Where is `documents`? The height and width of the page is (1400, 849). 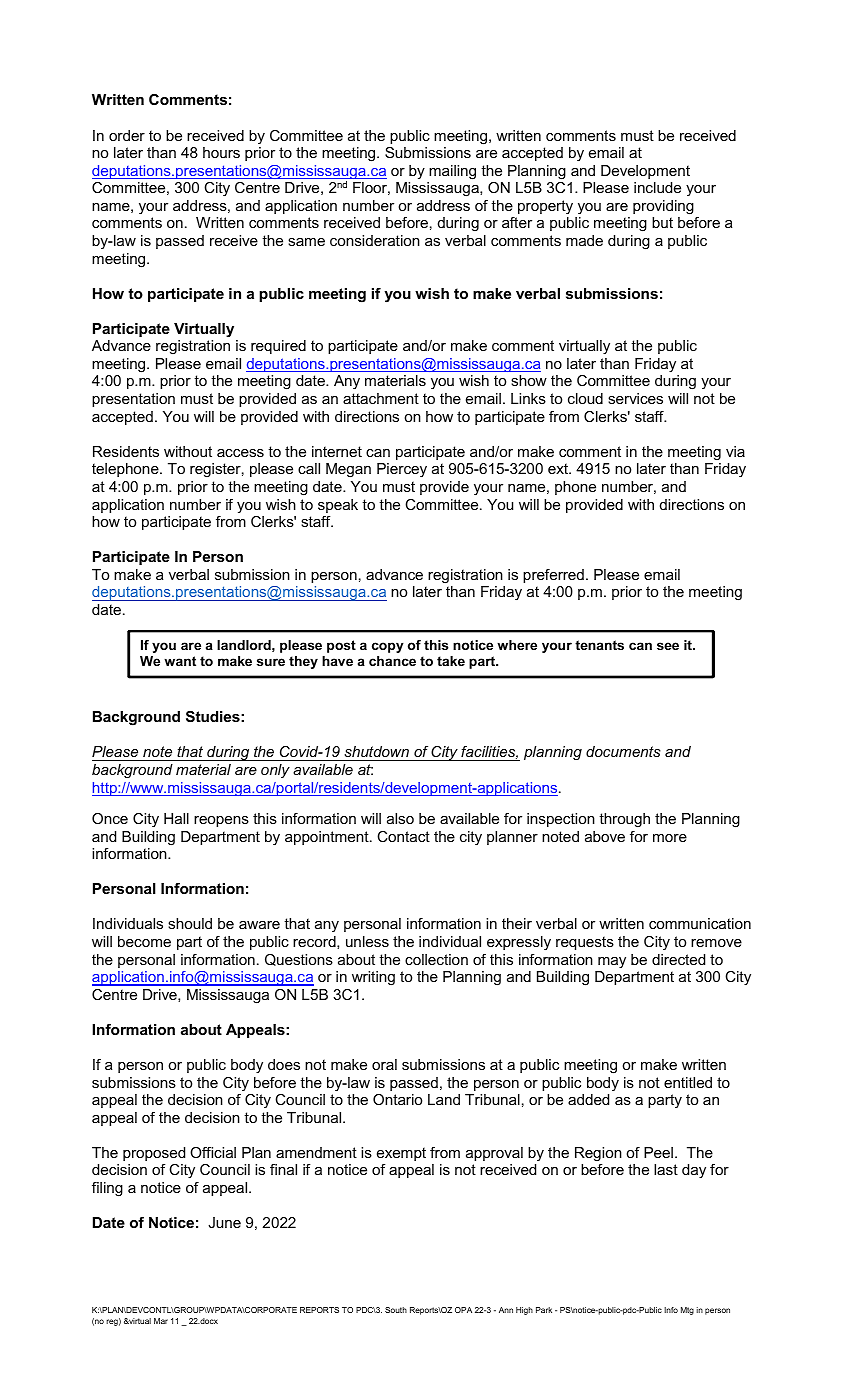
documents is located at coordinates (623, 751).
